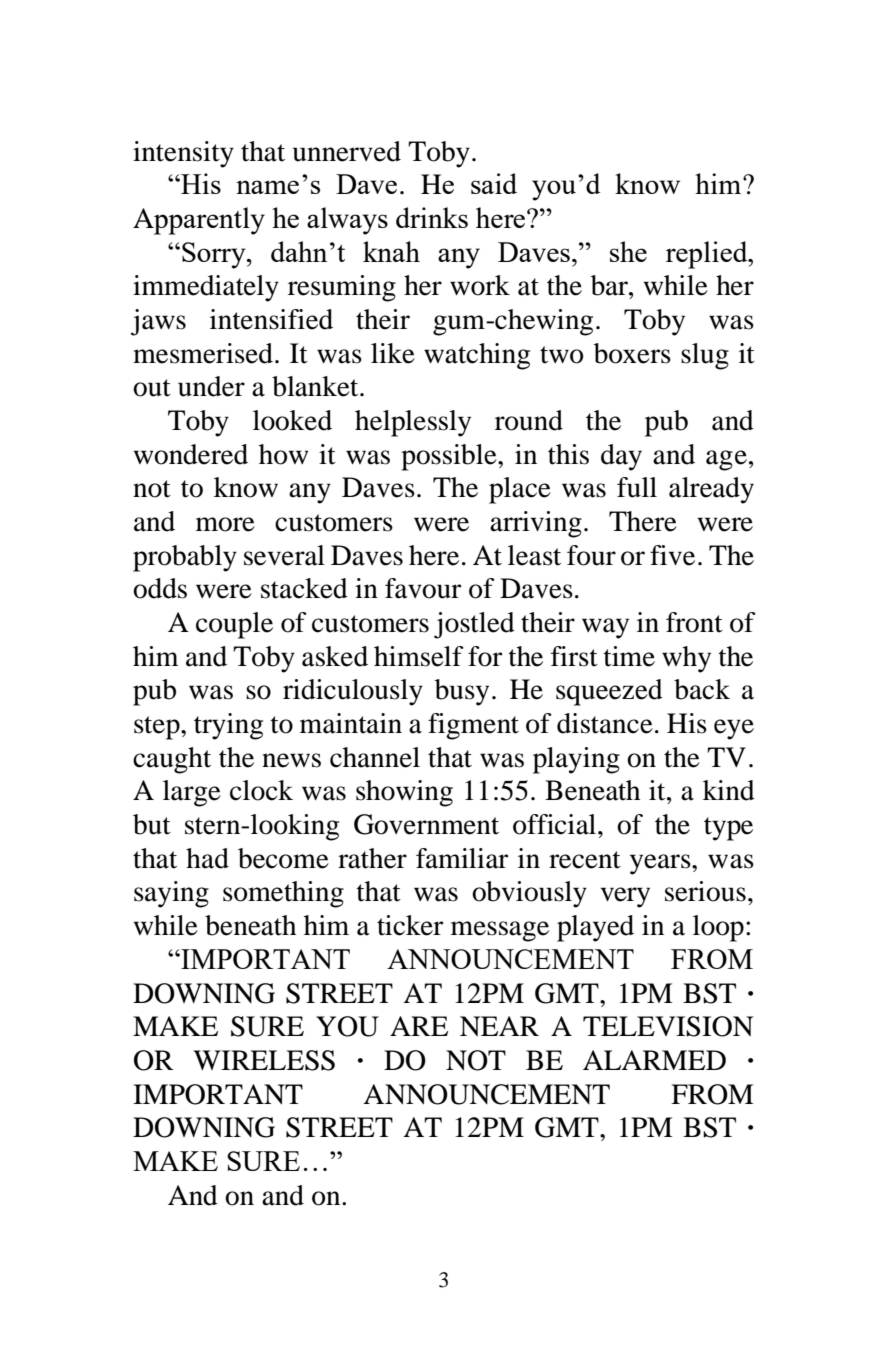  What do you see at coordinates (432, 217) in the page?
I see `drinks` at bounding box center [432, 217].
